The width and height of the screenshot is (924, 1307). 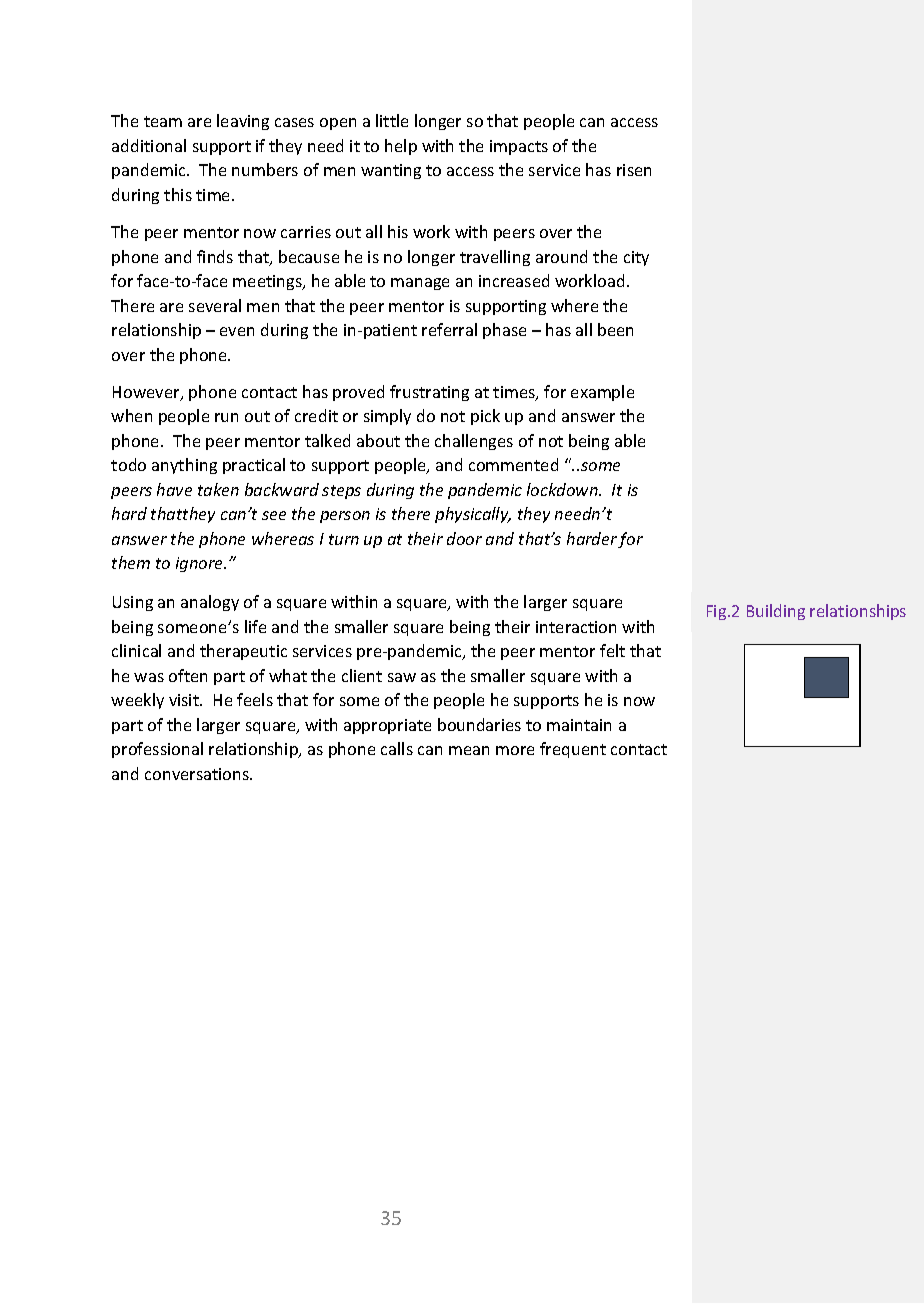 What do you see at coordinates (602, 393) in the screenshot?
I see `example` at bounding box center [602, 393].
